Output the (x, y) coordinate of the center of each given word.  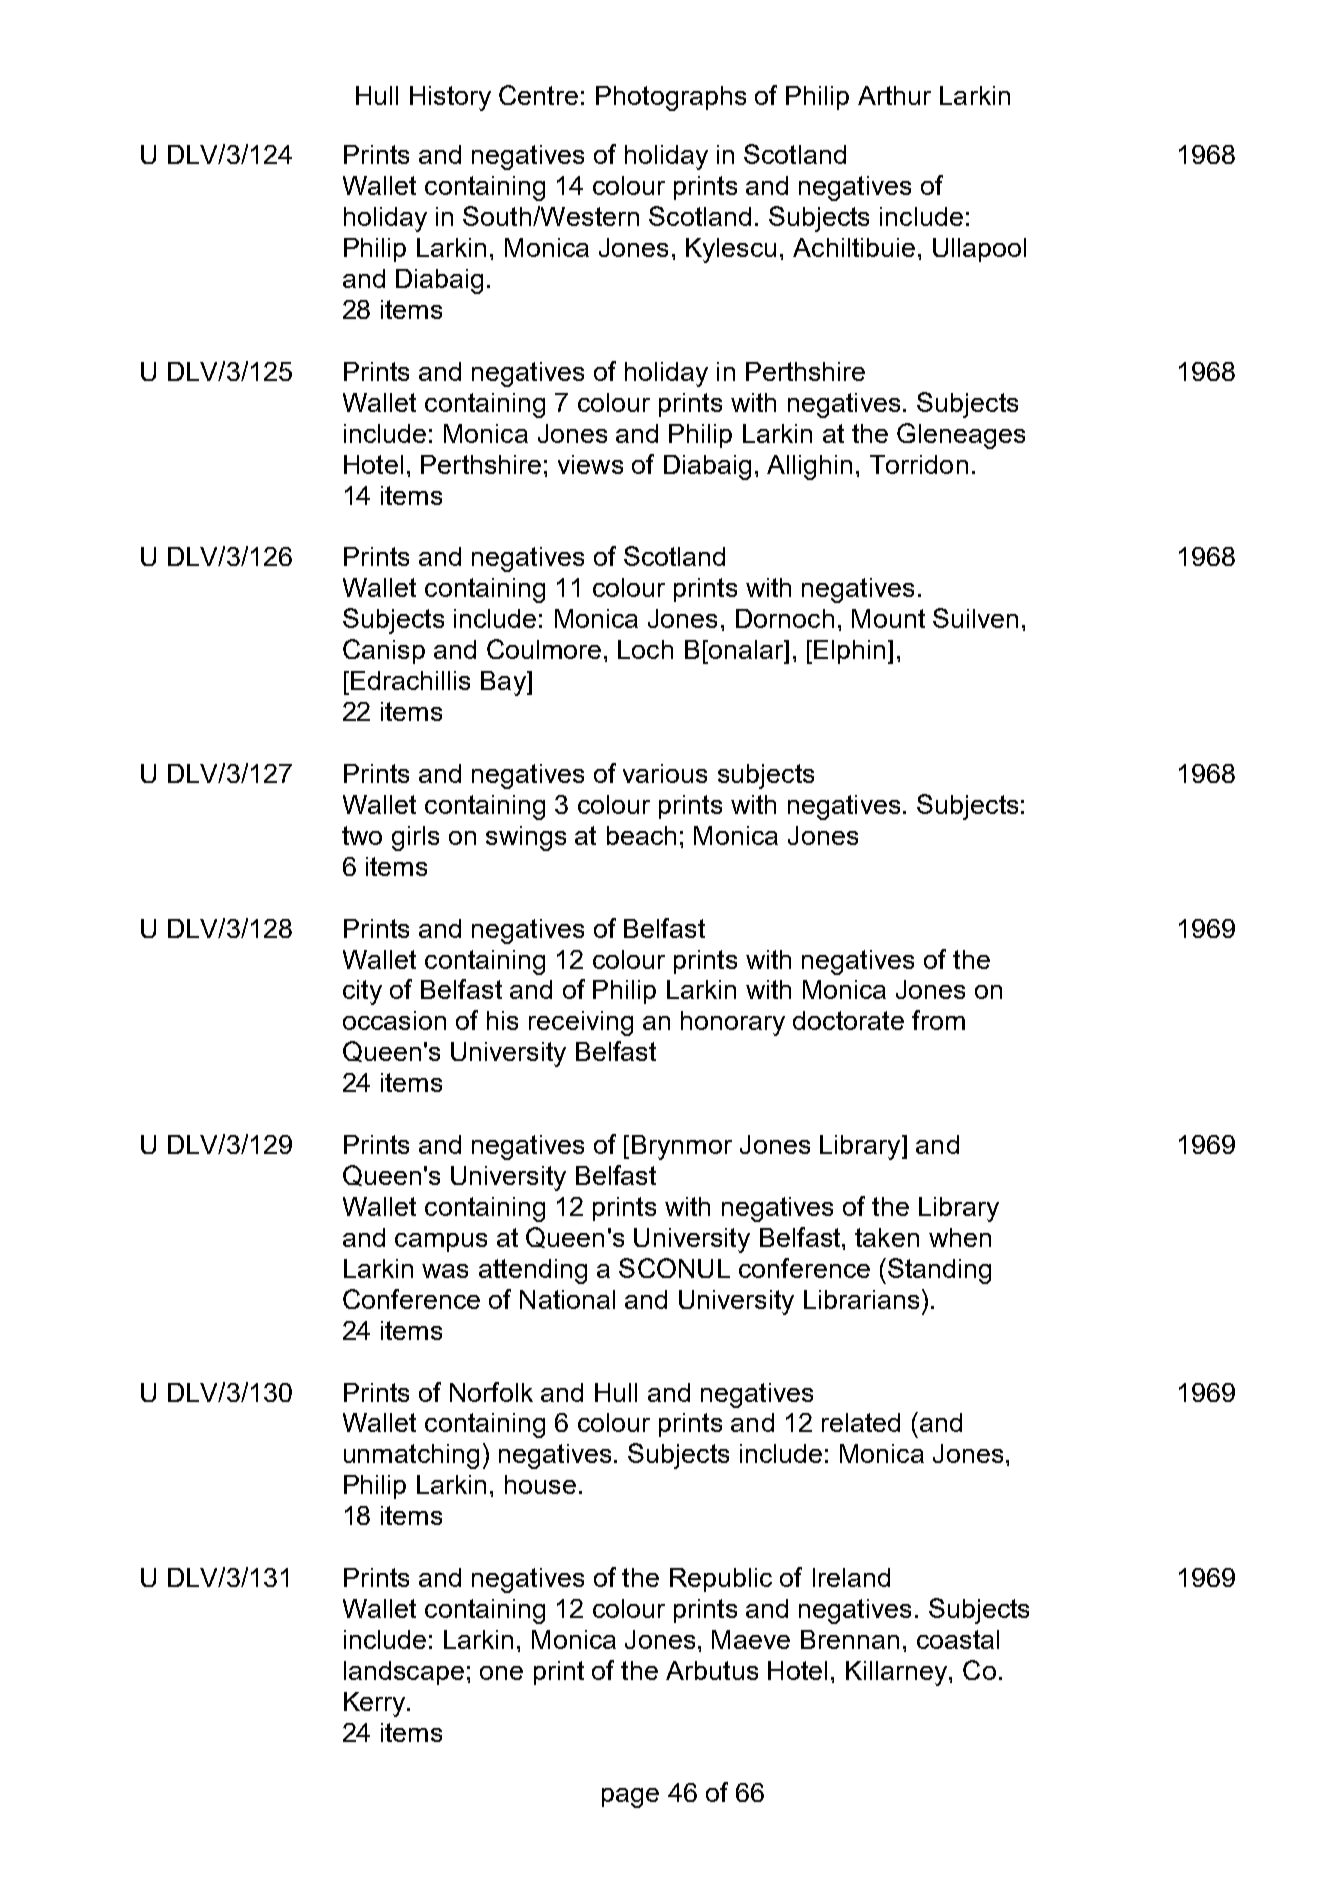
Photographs (671, 98)
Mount (888, 618)
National (567, 1299)
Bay (504, 683)
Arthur (894, 95)
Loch (645, 649)
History (450, 98)
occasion (394, 1020)
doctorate (848, 1020)
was (445, 1271)
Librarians (861, 1299)
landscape (404, 1673)
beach (641, 835)
